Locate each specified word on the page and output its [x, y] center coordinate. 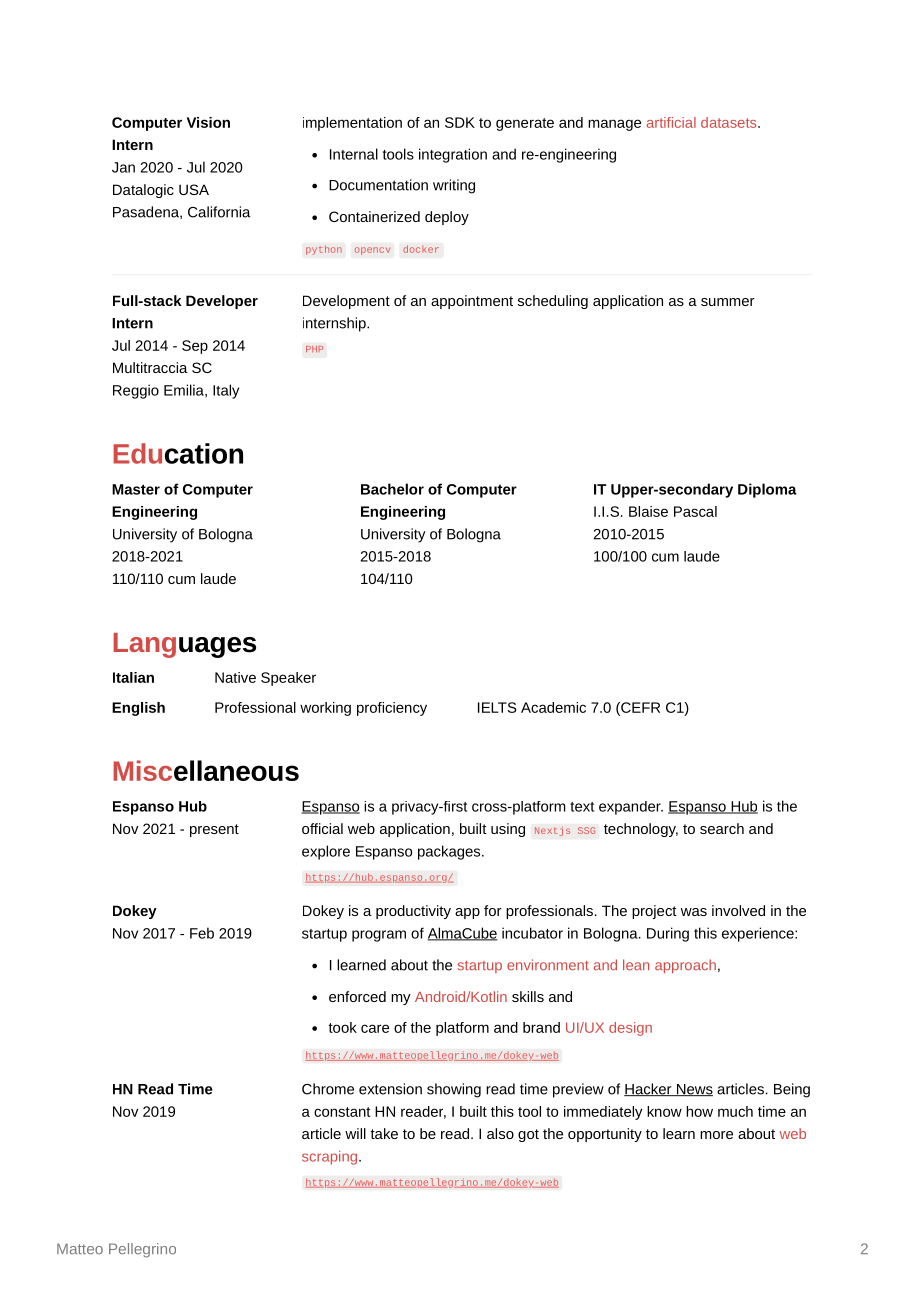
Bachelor [392, 489]
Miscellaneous [206, 770]
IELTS [497, 707]
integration [453, 155]
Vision [208, 122]
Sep [195, 347]
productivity [413, 912]
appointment [472, 302]
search [722, 828]
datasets [730, 122]
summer [728, 302]
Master [136, 489]
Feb [202, 933]
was [694, 912]
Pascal [695, 511]
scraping [331, 1158]
